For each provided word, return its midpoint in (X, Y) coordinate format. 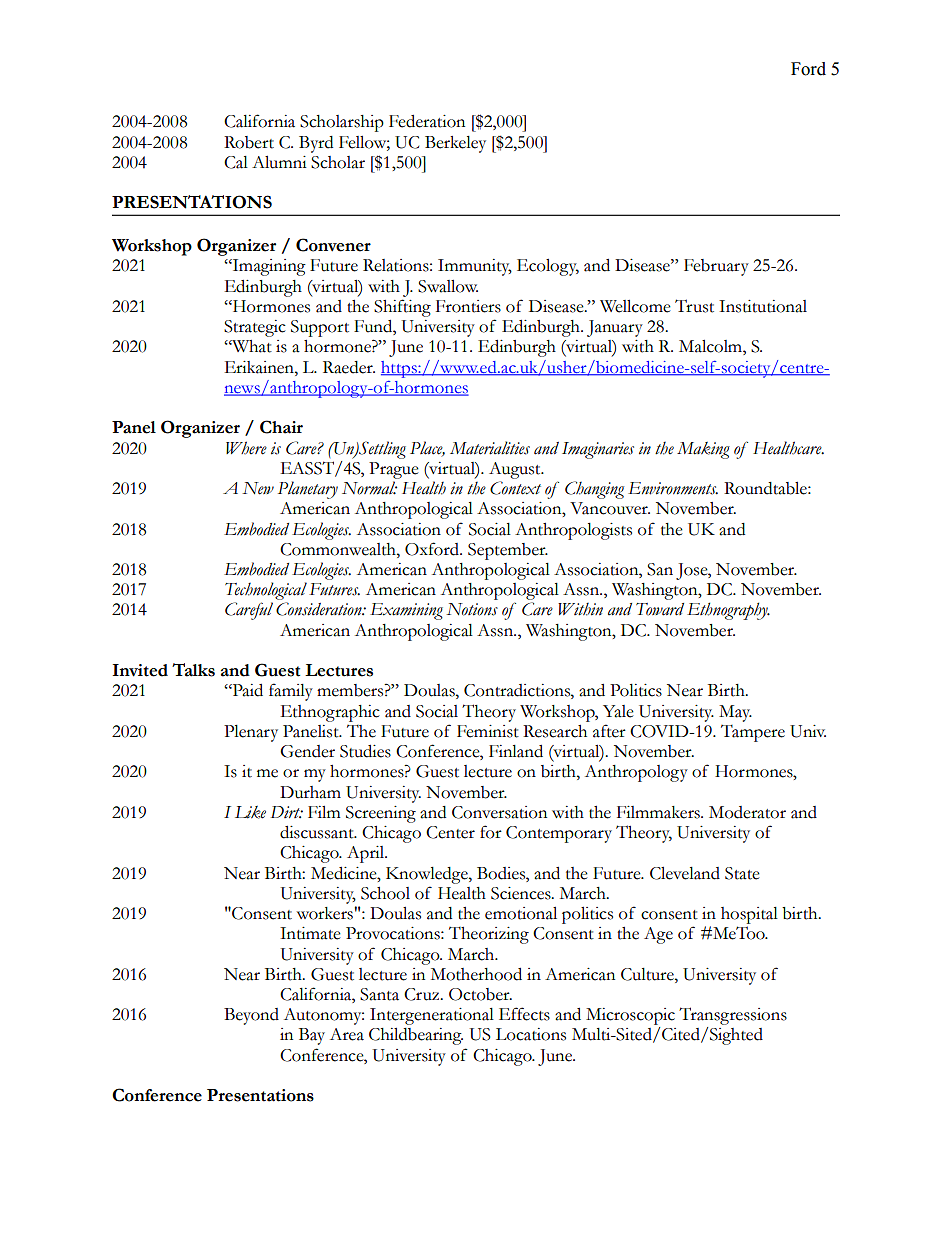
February (716, 267)
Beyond (251, 1016)
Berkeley (455, 144)
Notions (472, 609)
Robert (249, 142)
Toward (660, 609)
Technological (266, 591)
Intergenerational (432, 1016)
